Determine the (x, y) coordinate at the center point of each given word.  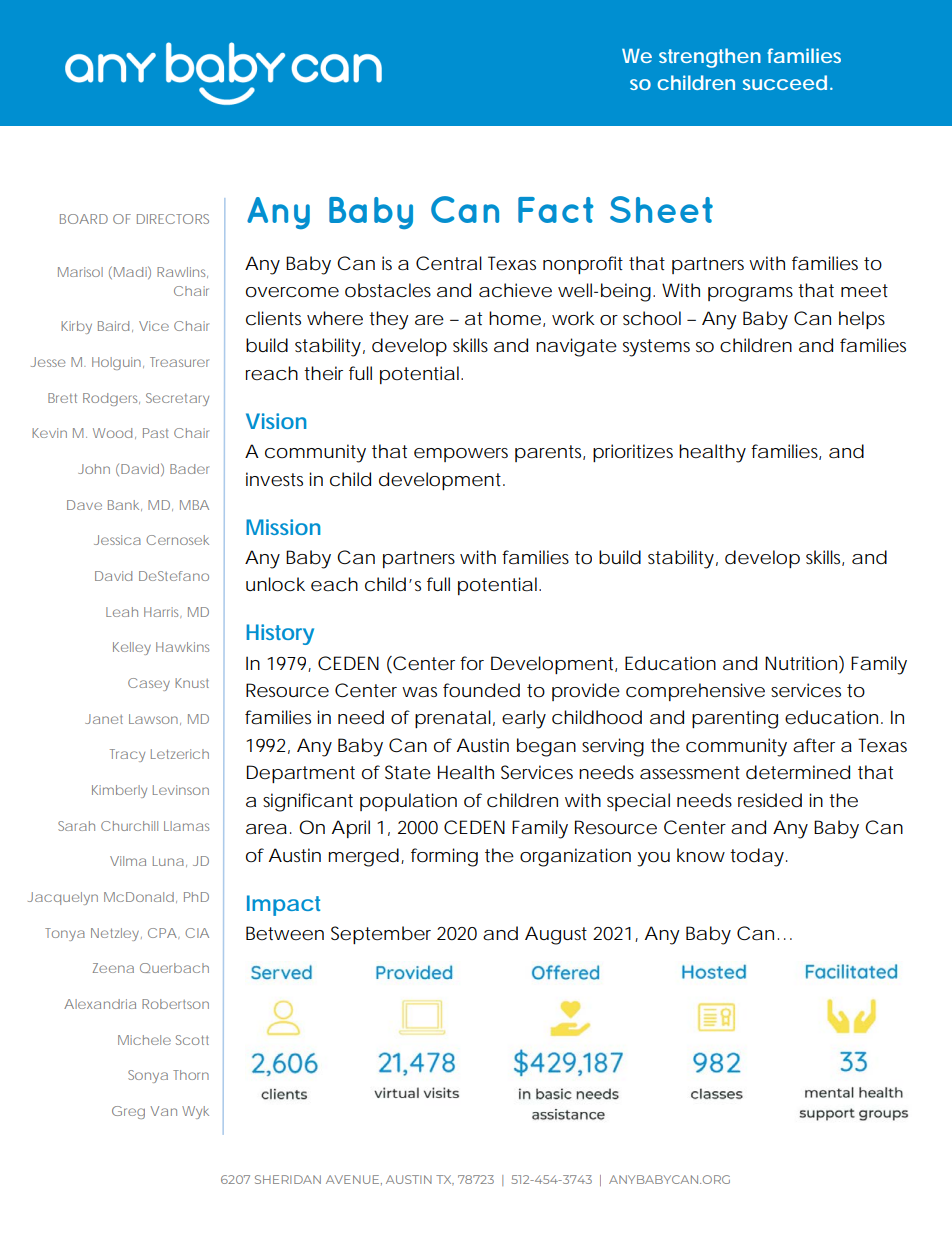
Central (449, 263)
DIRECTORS (173, 219)
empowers (461, 455)
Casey (149, 684)
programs (750, 294)
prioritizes (633, 453)
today (757, 857)
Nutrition (801, 663)
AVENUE (354, 1180)
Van (163, 1111)
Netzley (115, 934)
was (419, 692)
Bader (189, 469)
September (381, 935)
